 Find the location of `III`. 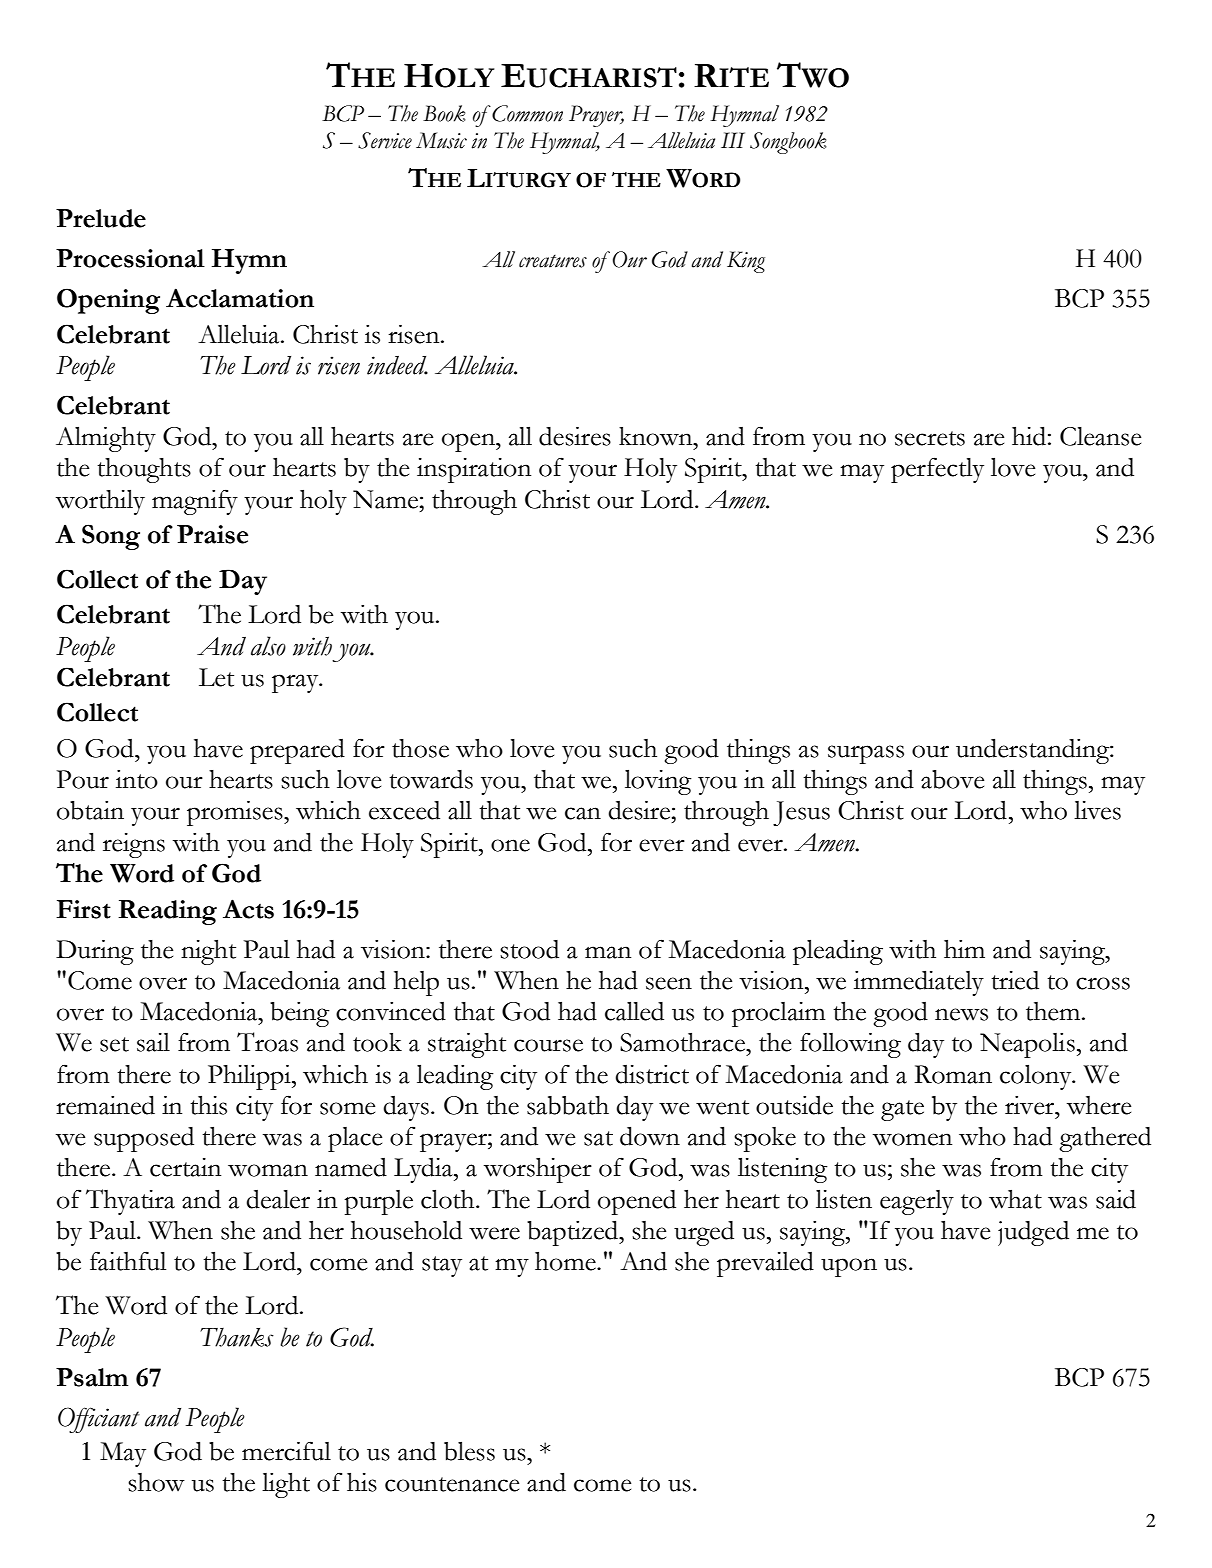

III is located at coordinates (733, 140).
